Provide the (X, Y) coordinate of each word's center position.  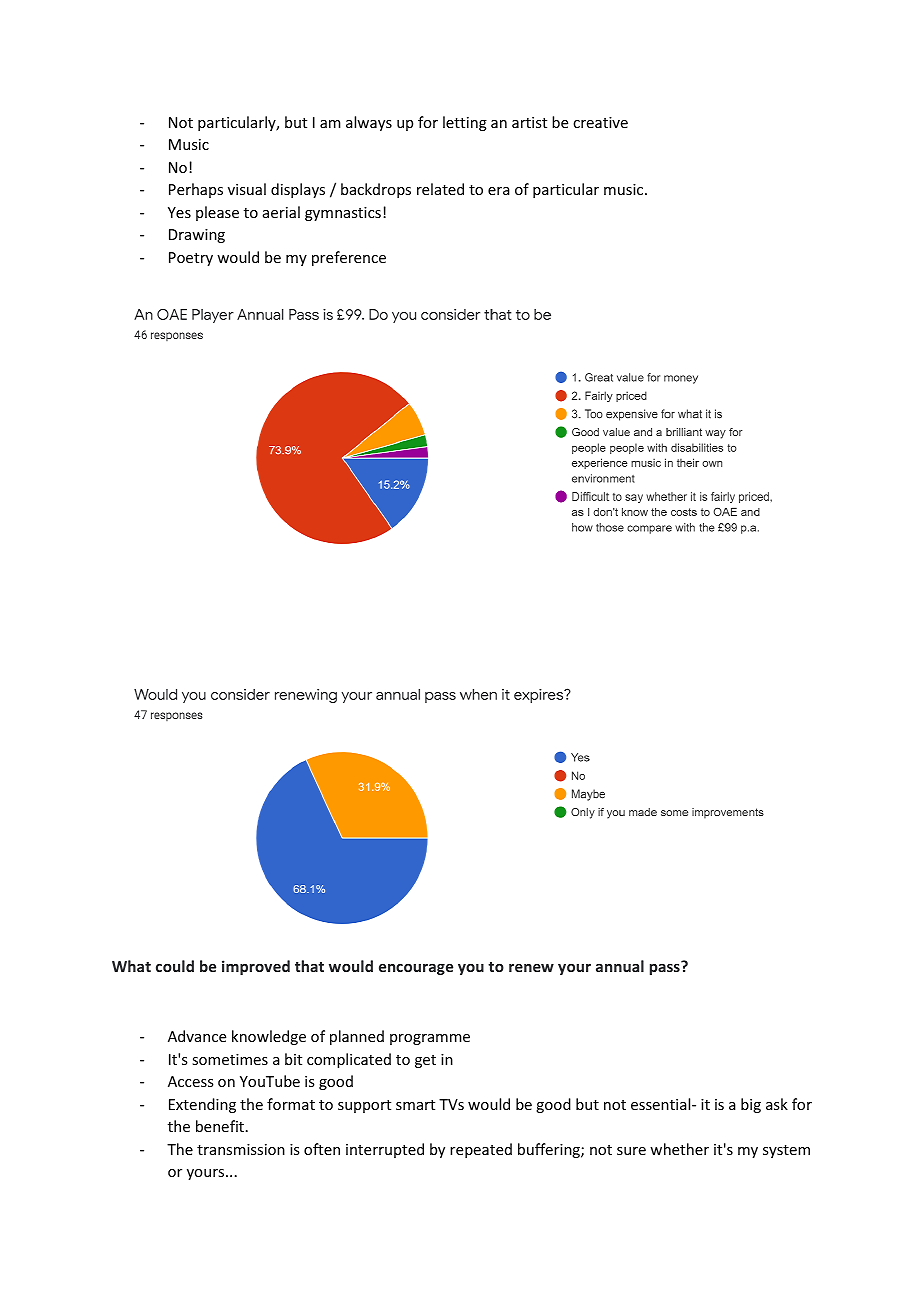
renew (531, 968)
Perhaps (196, 190)
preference (349, 258)
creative (600, 122)
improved (256, 967)
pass (666, 968)
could (175, 966)
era (499, 191)
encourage (416, 969)
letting (465, 123)
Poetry (191, 259)
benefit (220, 1126)
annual (620, 966)
